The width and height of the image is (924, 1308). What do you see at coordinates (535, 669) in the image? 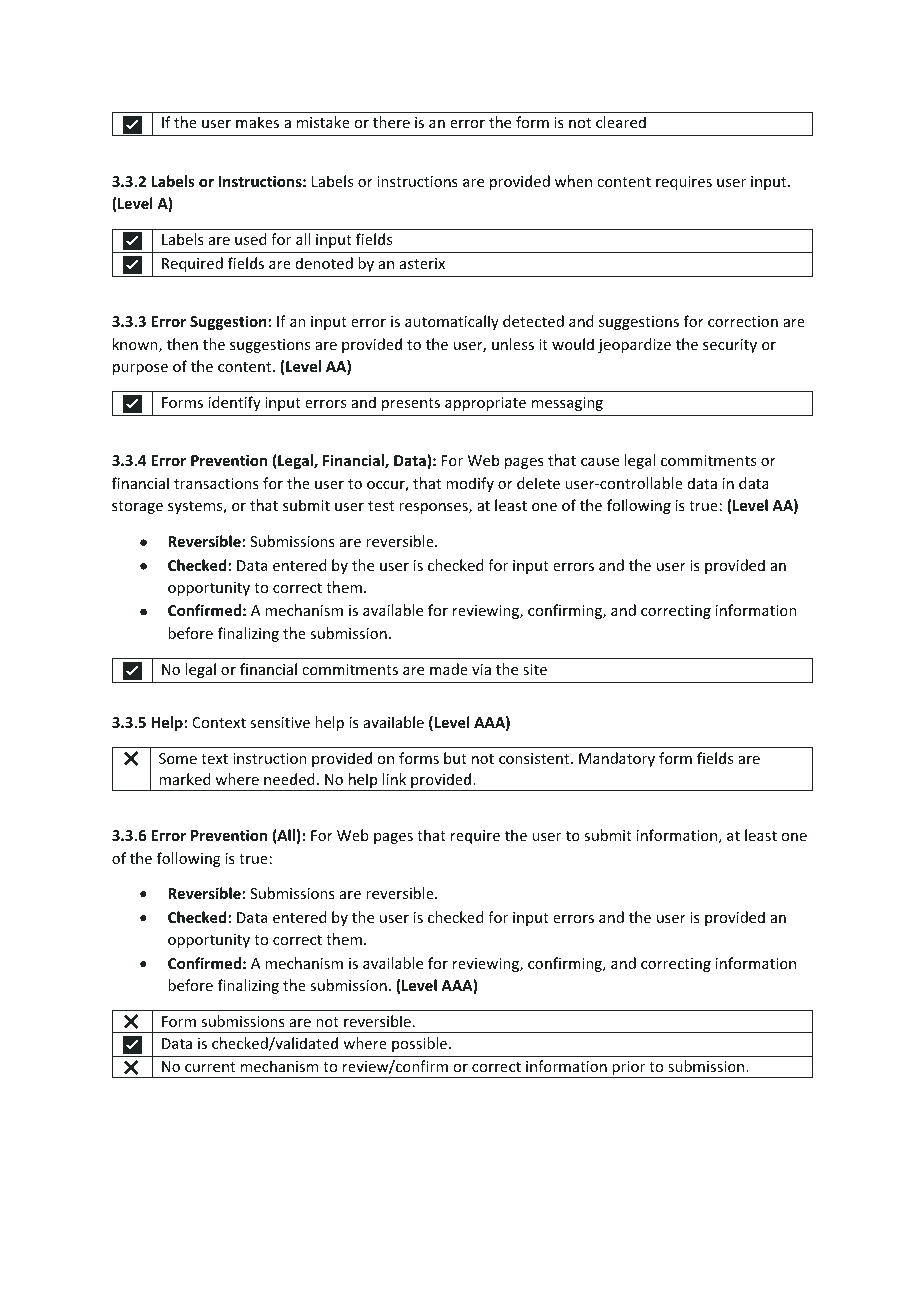
I see `site` at bounding box center [535, 669].
